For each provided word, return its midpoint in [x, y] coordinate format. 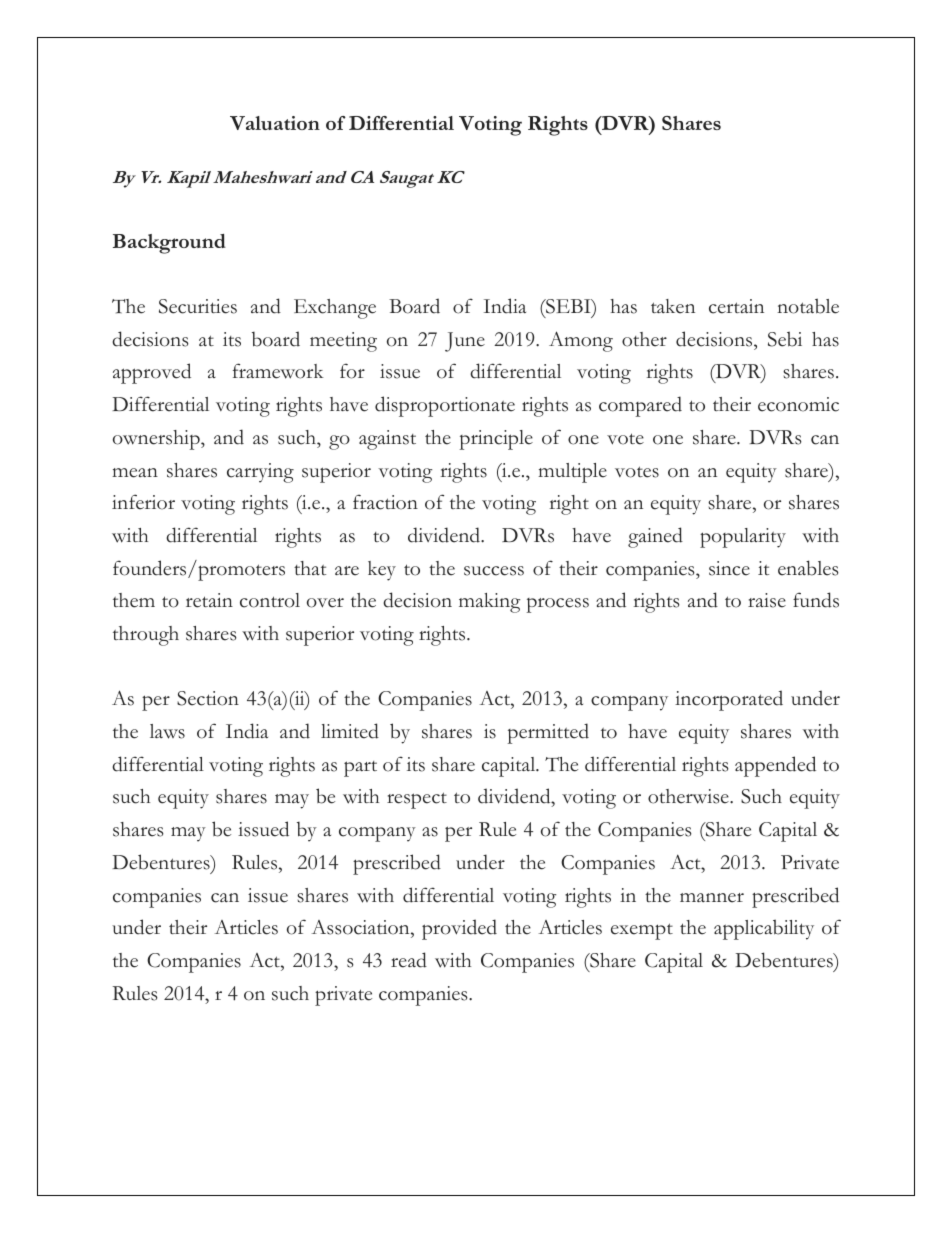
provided [459, 929]
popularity [743, 538]
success [494, 571]
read [409, 960]
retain [209, 600]
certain [736, 306]
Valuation [275, 123]
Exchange [335, 309]
